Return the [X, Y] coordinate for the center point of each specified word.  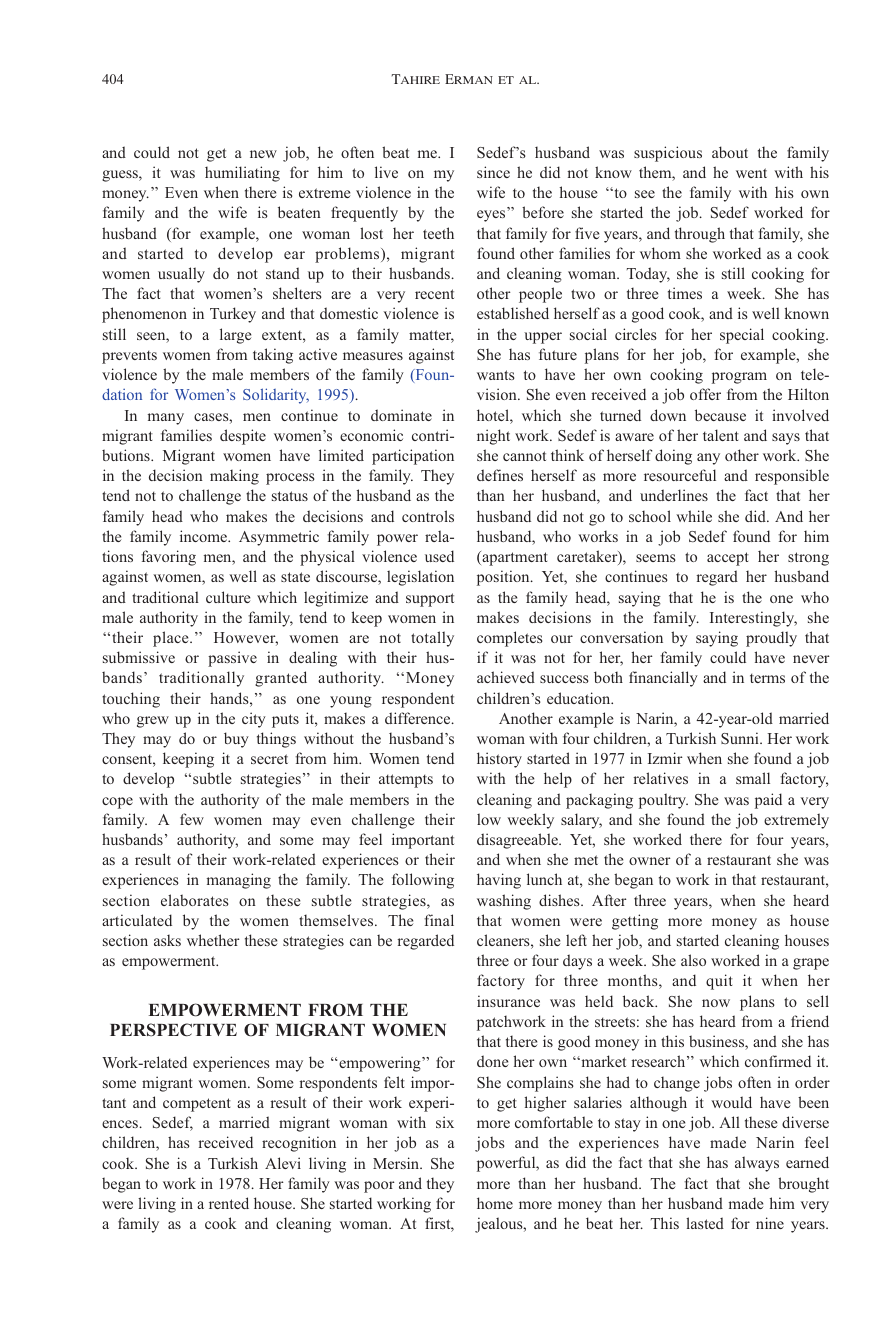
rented [229, 1203]
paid [768, 801]
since [493, 172]
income [204, 536]
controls [428, 516]
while [694, 516]
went [751, 173]
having [499, 881]
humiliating [242, 174]
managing [239, 881]
